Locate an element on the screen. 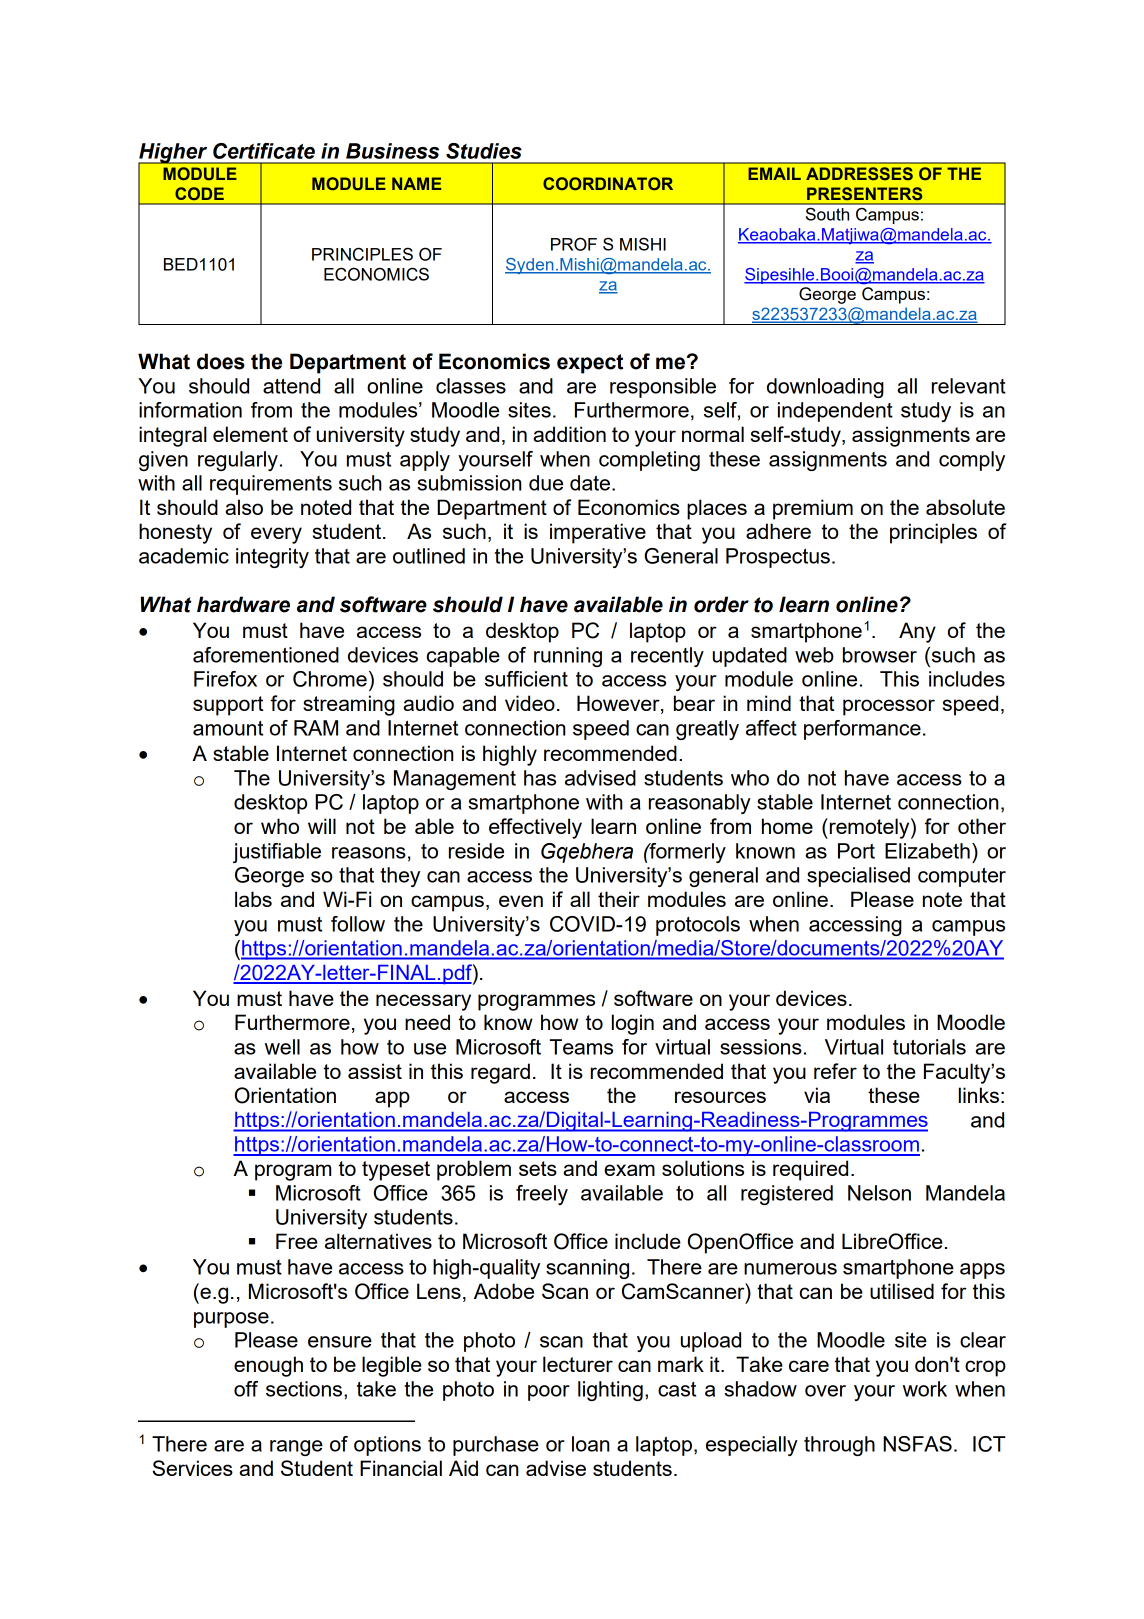  tutorials is located at coordinates (929, 1047).
